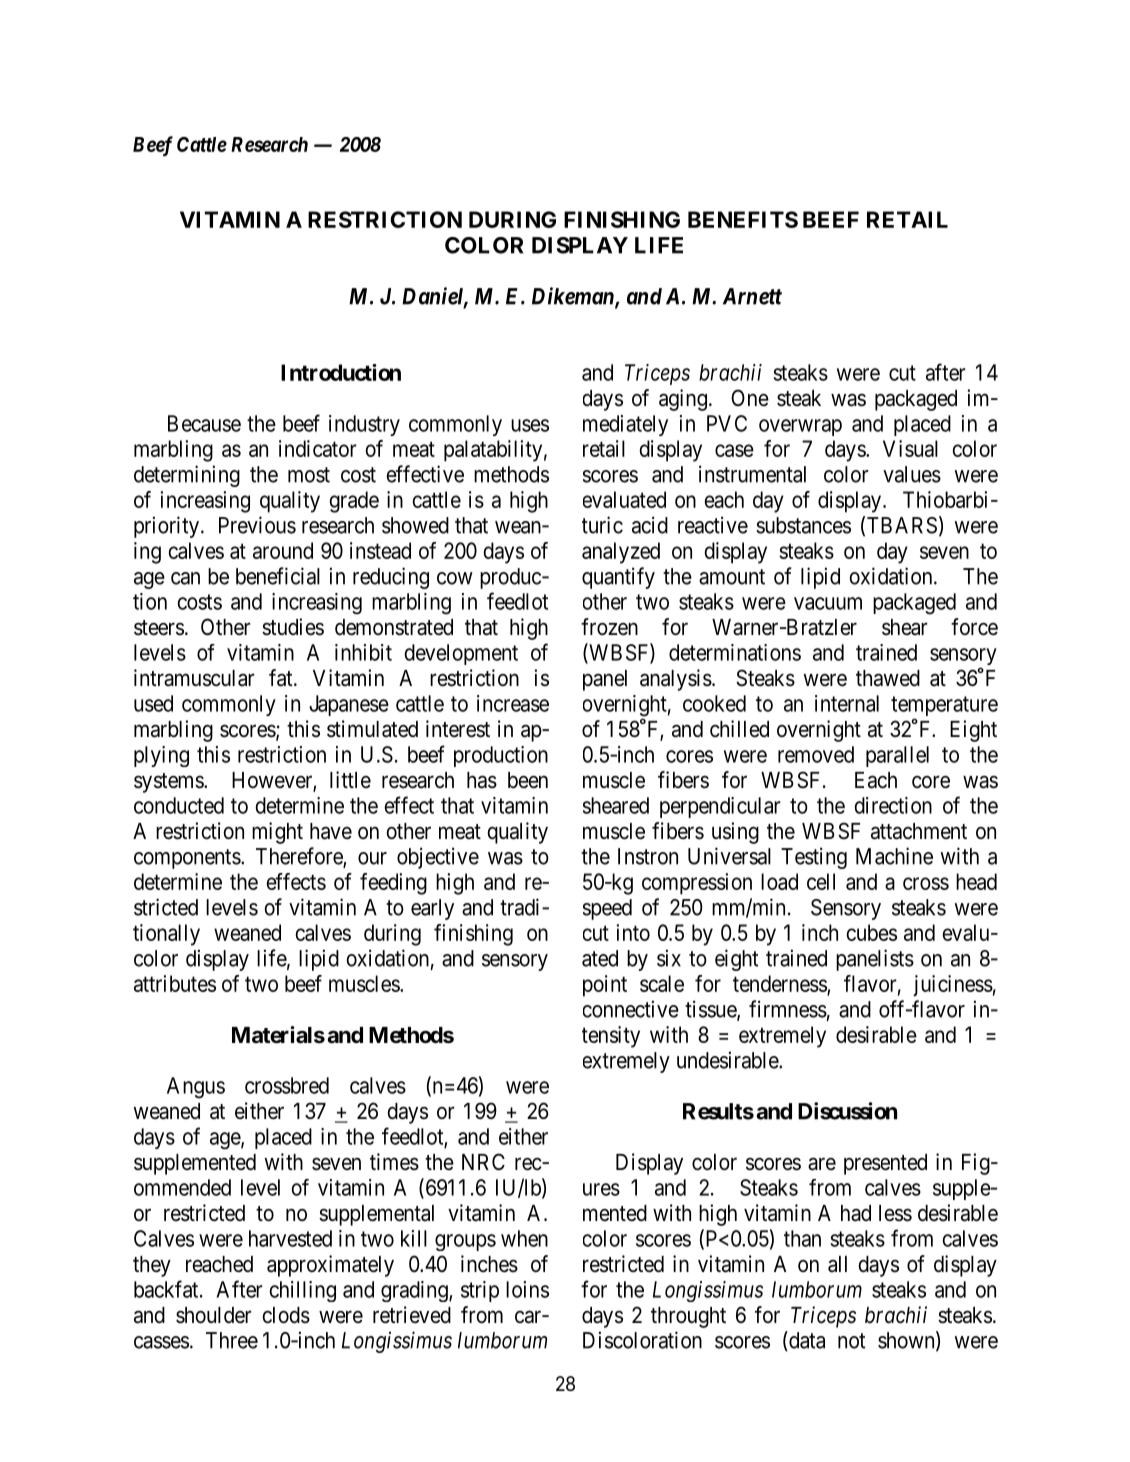  Describe the element at coordinates (752, 296) in the screenshot. I see `Arnett` at that location.
